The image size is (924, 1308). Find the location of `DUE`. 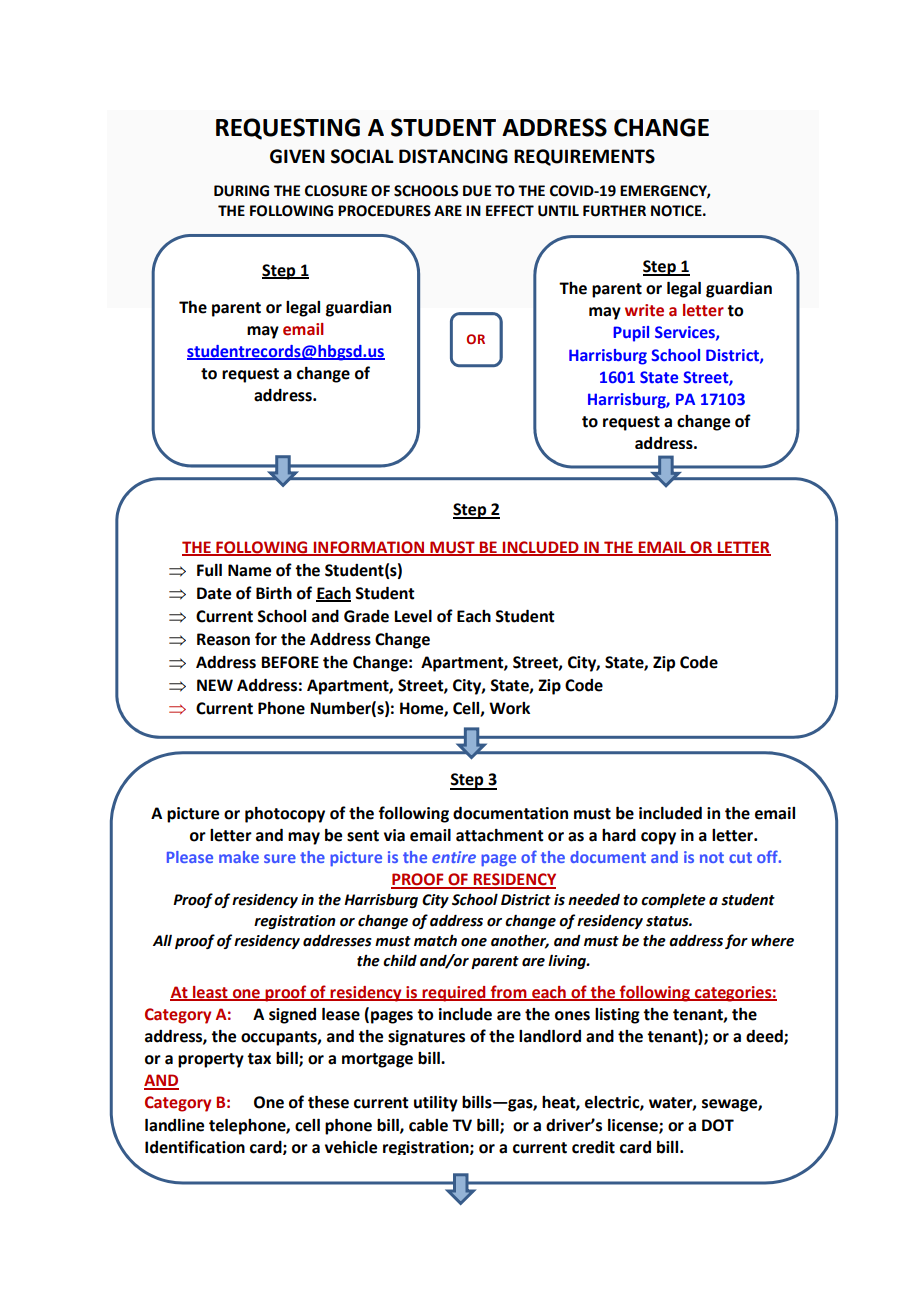

DUE is located at coordinates (477, 191).
